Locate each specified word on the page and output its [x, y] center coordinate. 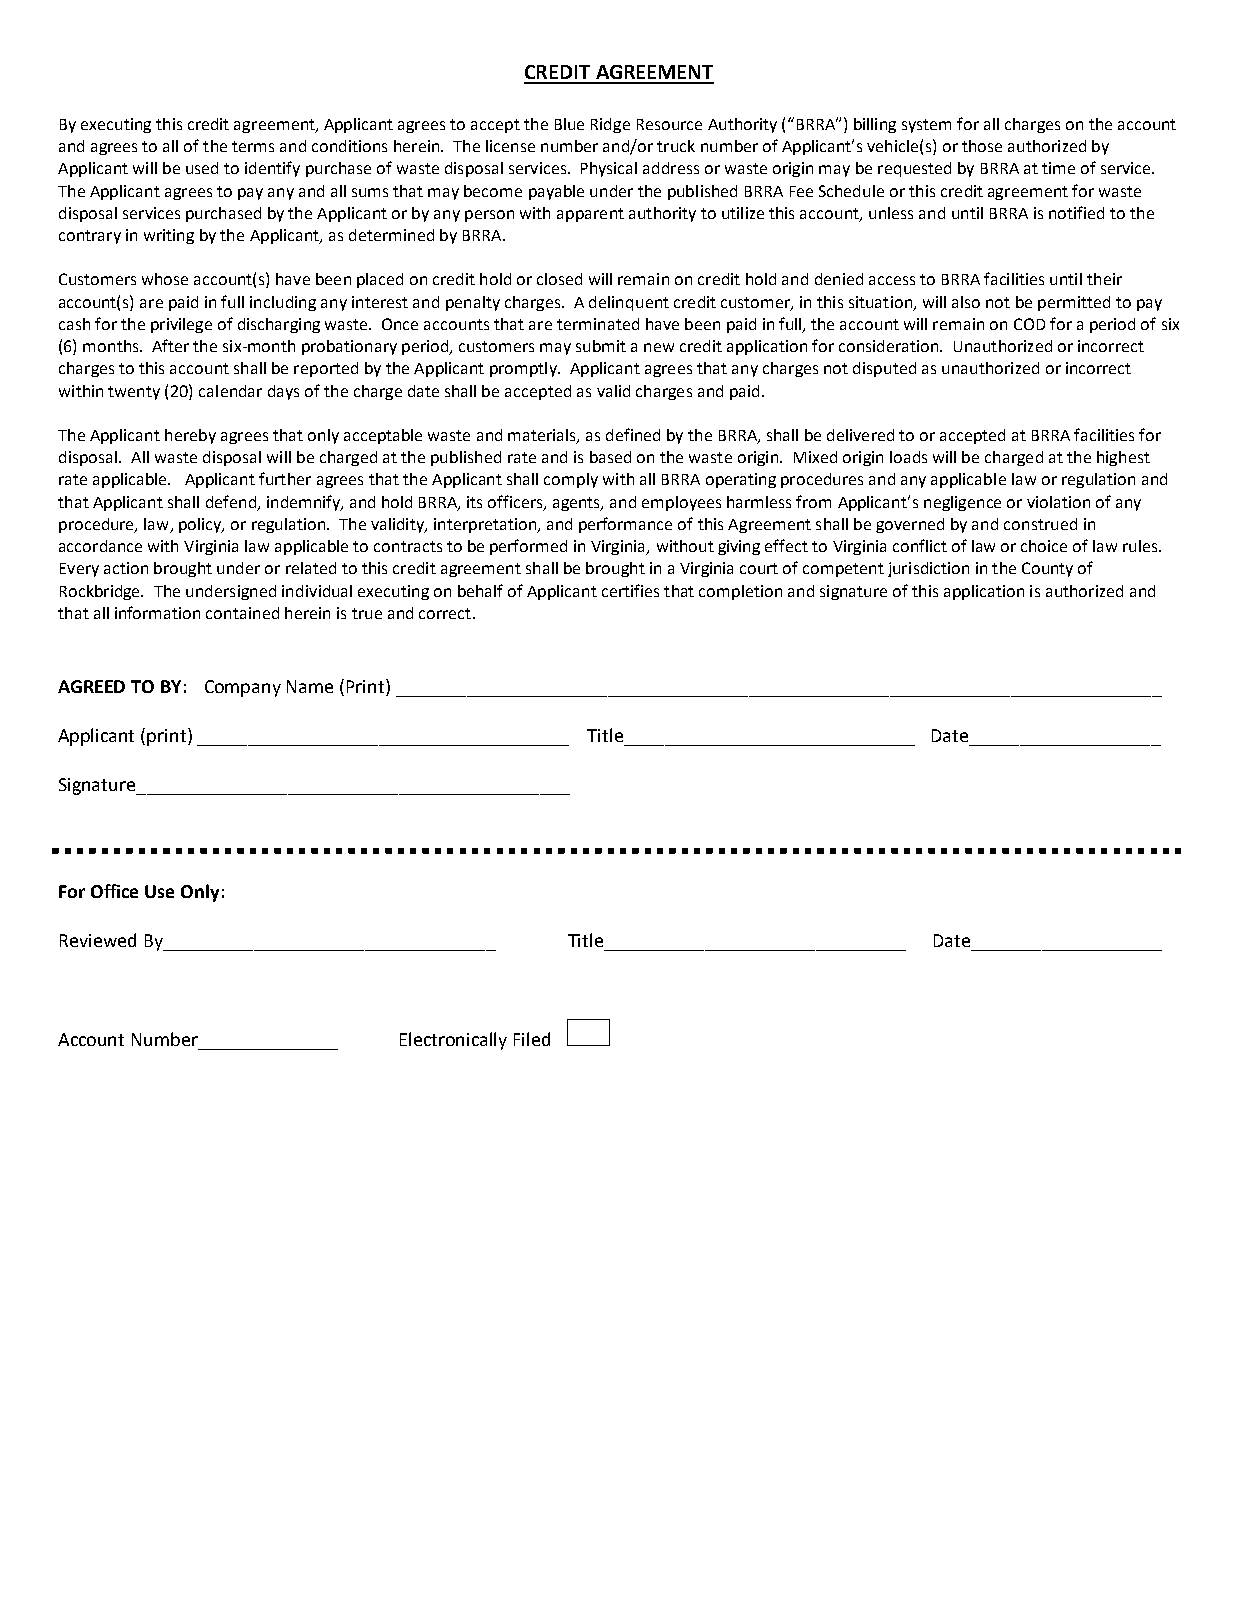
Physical [609, 169]
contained [242, 613]
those [982, 146]
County [1047, 569]
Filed [532, 1039]
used [202, 168]
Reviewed [98, 940]
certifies [630, 590]
